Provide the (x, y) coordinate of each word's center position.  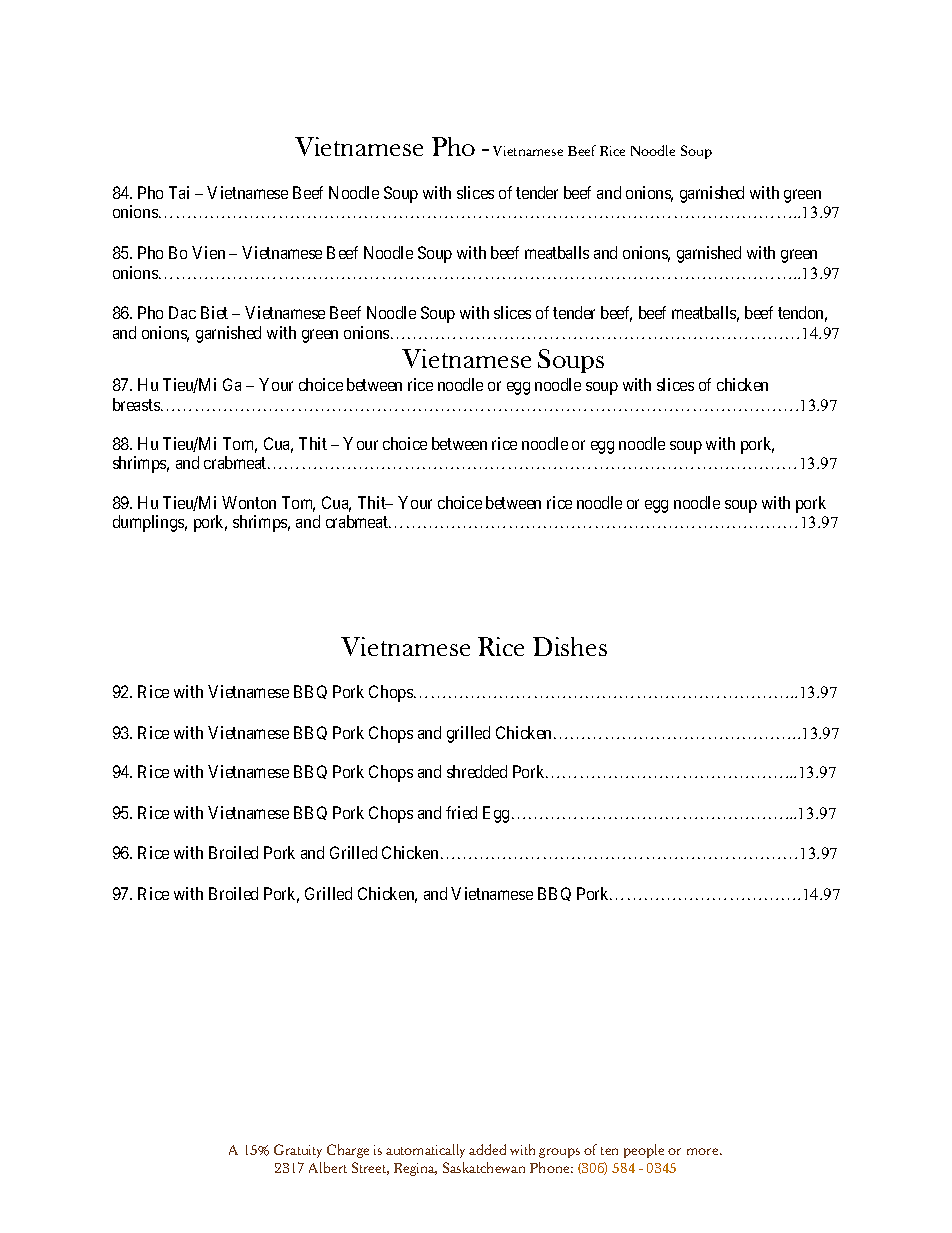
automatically (425, 1151)
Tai (179, 192)
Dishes (570, 646)
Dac (182, 312)
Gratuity (298, 1151)
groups (559, 1153)
